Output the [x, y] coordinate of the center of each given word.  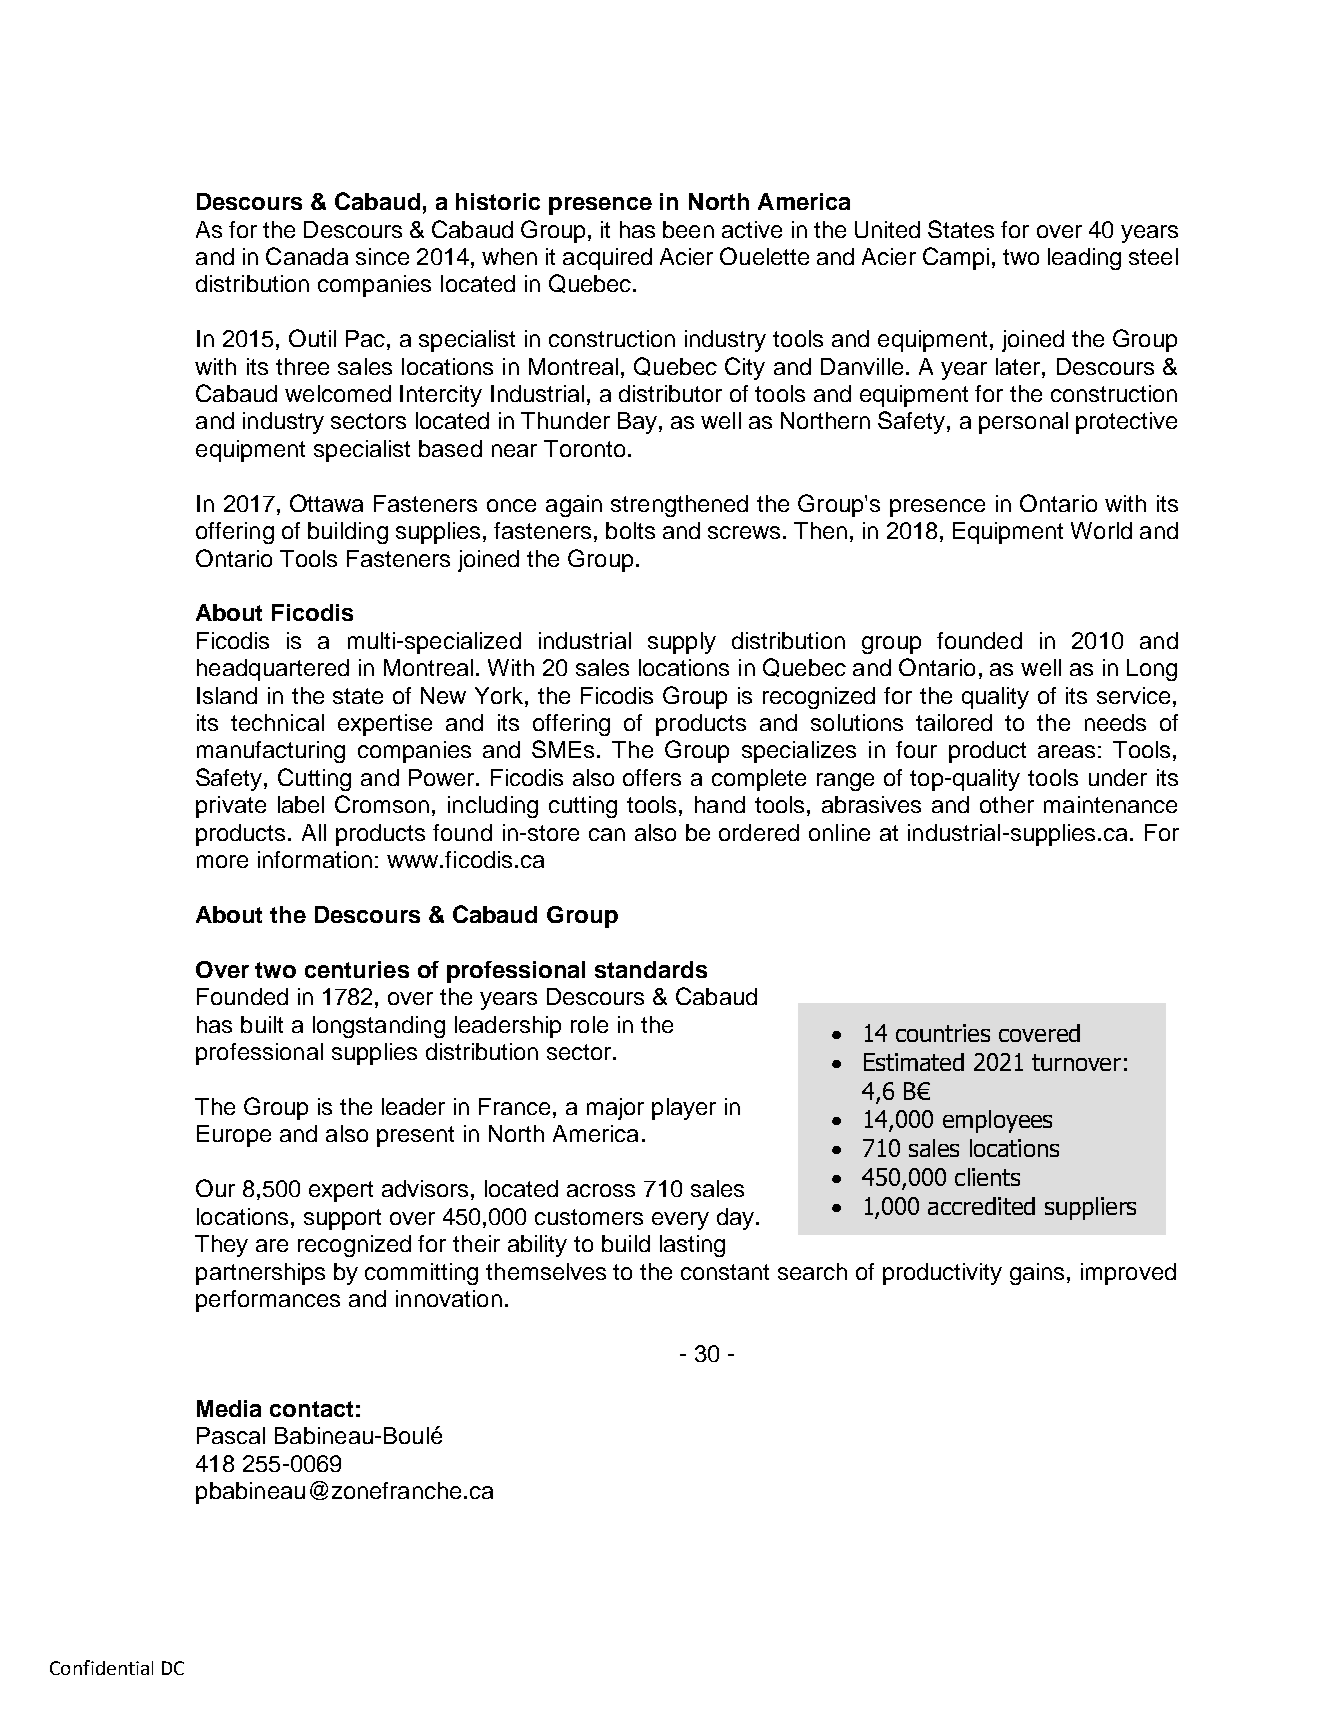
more [222, 861]
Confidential [101, 1667]
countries [943, 1033]
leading [1084, 259]
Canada [307, 256]
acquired [607, 259]
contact [311, 1409]
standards [651, 969]
